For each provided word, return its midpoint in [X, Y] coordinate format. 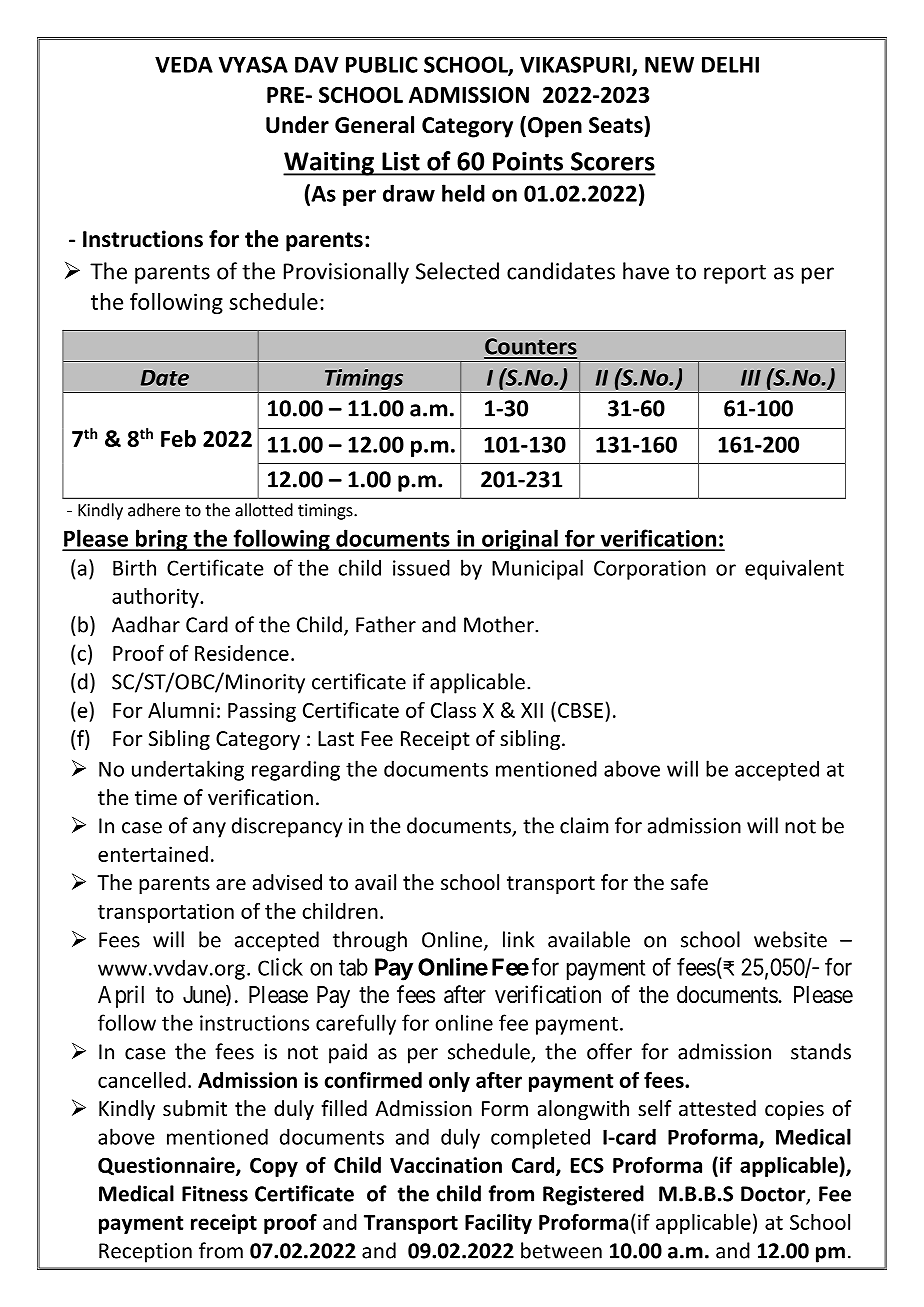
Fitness [215, 1194]
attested [717, 1108]
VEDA [184, 64]
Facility [498, 1224]
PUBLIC [382, 64]
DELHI [730, 64]
